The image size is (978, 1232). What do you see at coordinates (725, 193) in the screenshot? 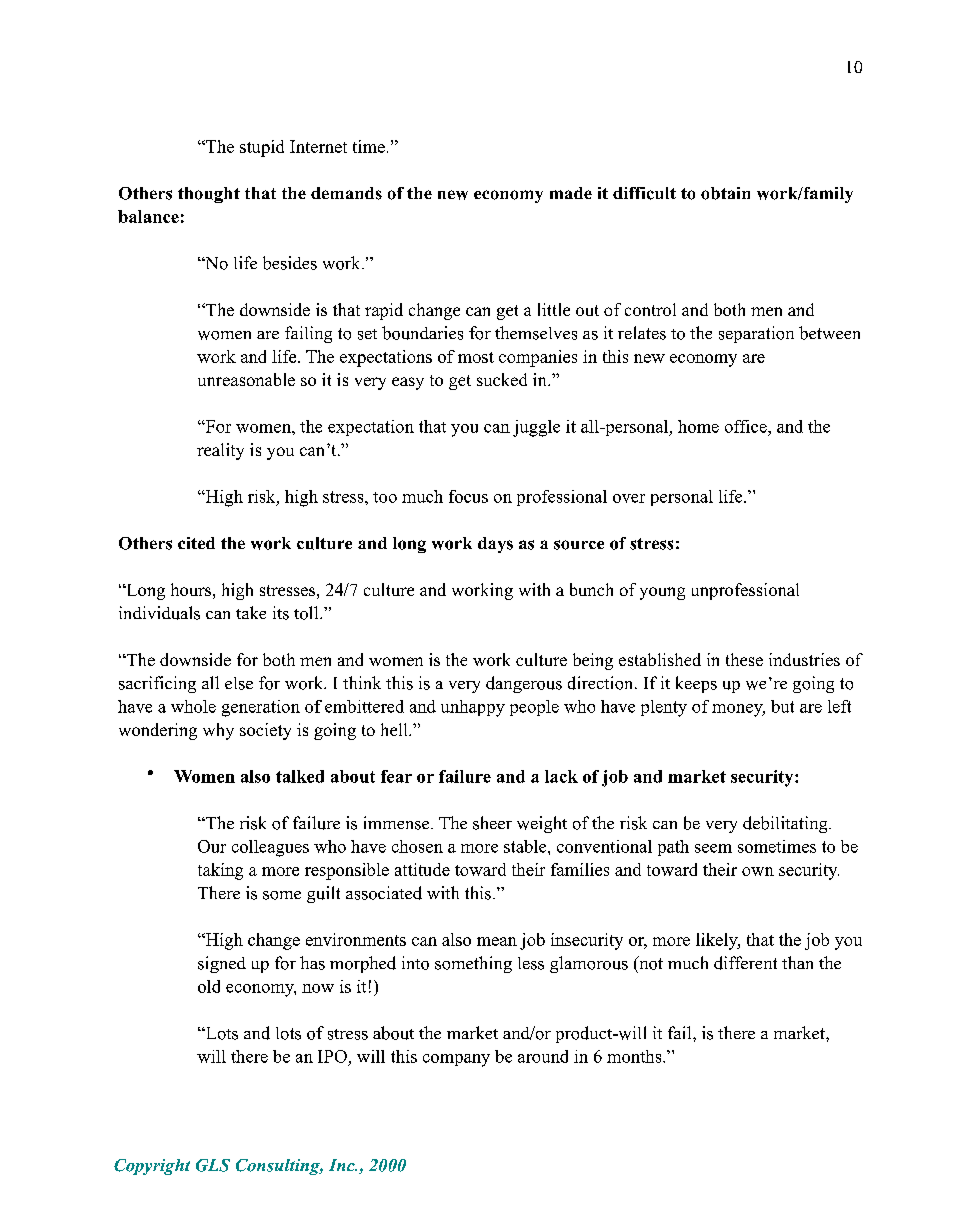
I see `obtain` at bounding box center [725, 193].
